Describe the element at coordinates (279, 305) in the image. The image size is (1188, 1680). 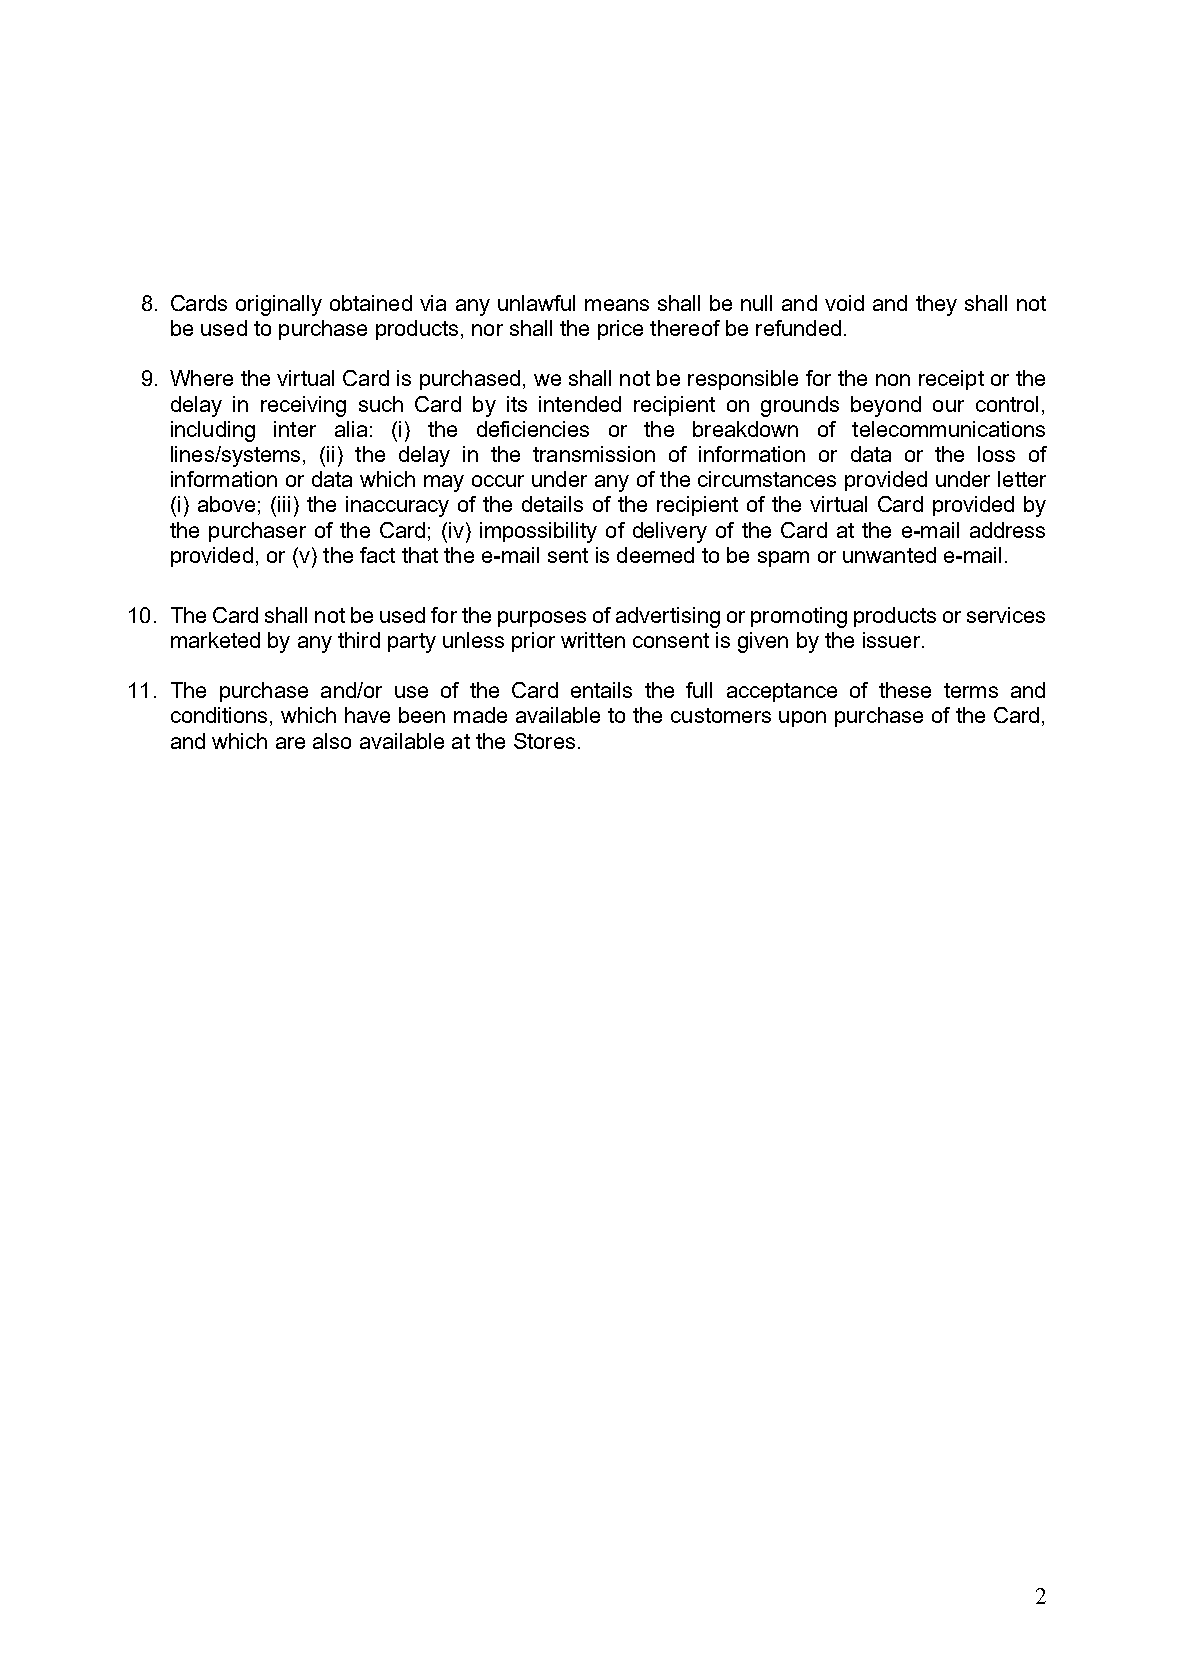
I see `originally` at that location.
